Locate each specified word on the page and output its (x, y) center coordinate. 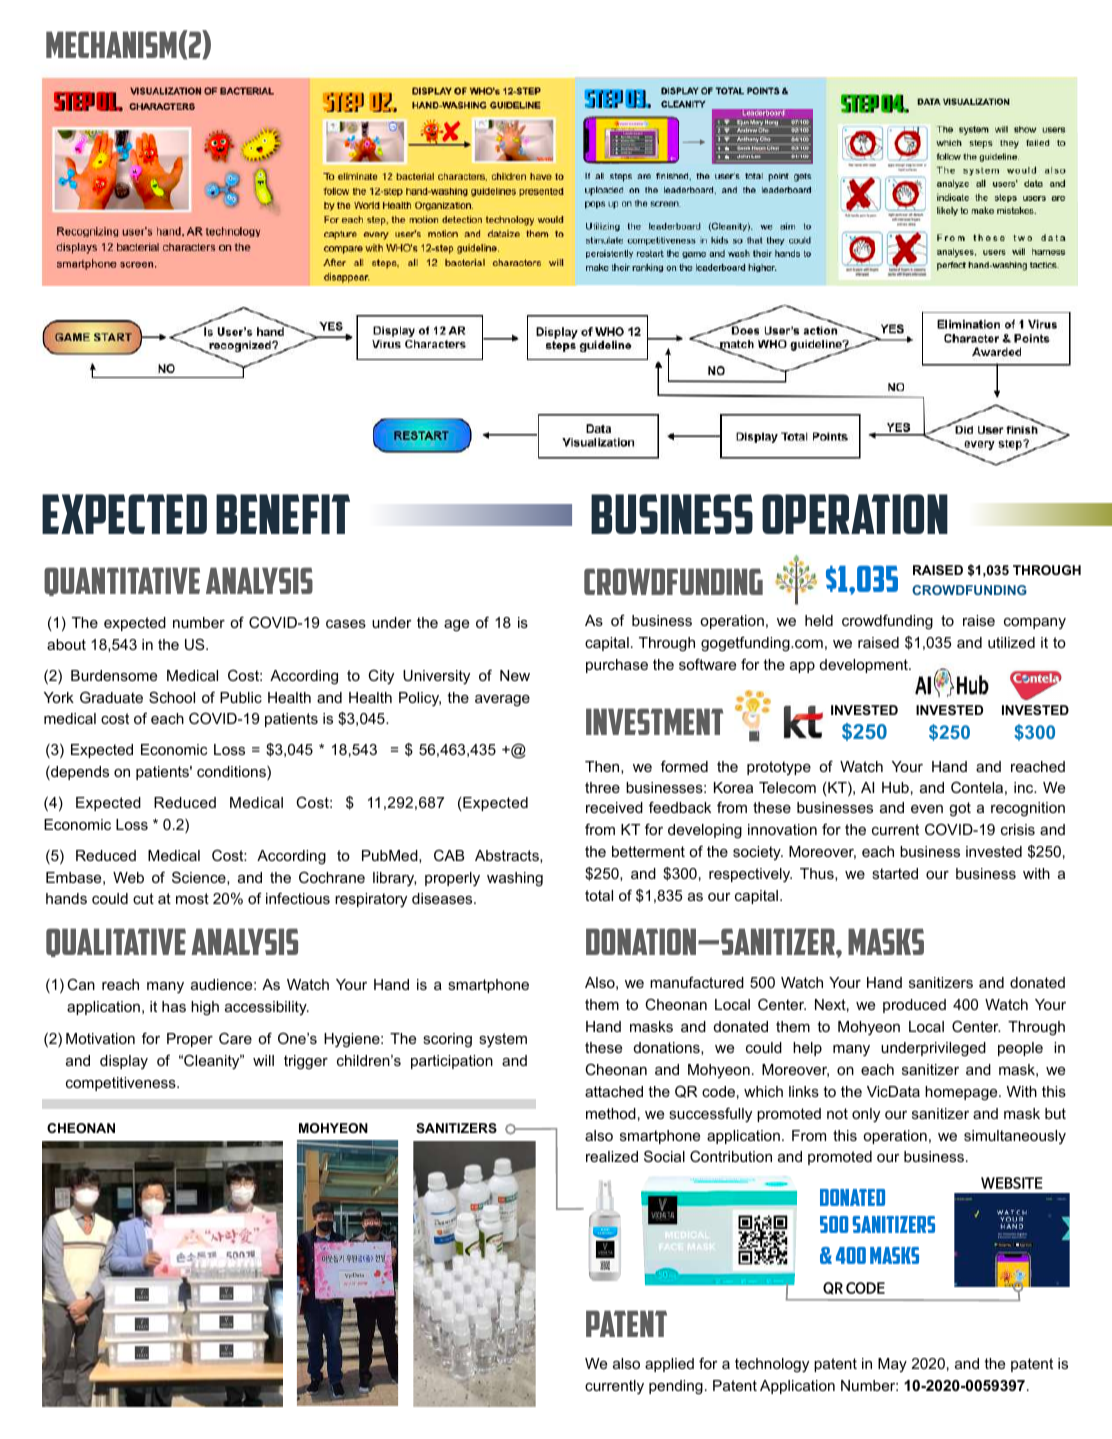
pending (676, 1387)
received (614, 807)
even (927, 809)
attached (614, 1091)
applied (669, 1365)
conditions (232, 773)
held (819, 620)
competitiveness (122, 1084)
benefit (283, 514)
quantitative (122, 581)
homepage (962, 1093)
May (892, 1365)
